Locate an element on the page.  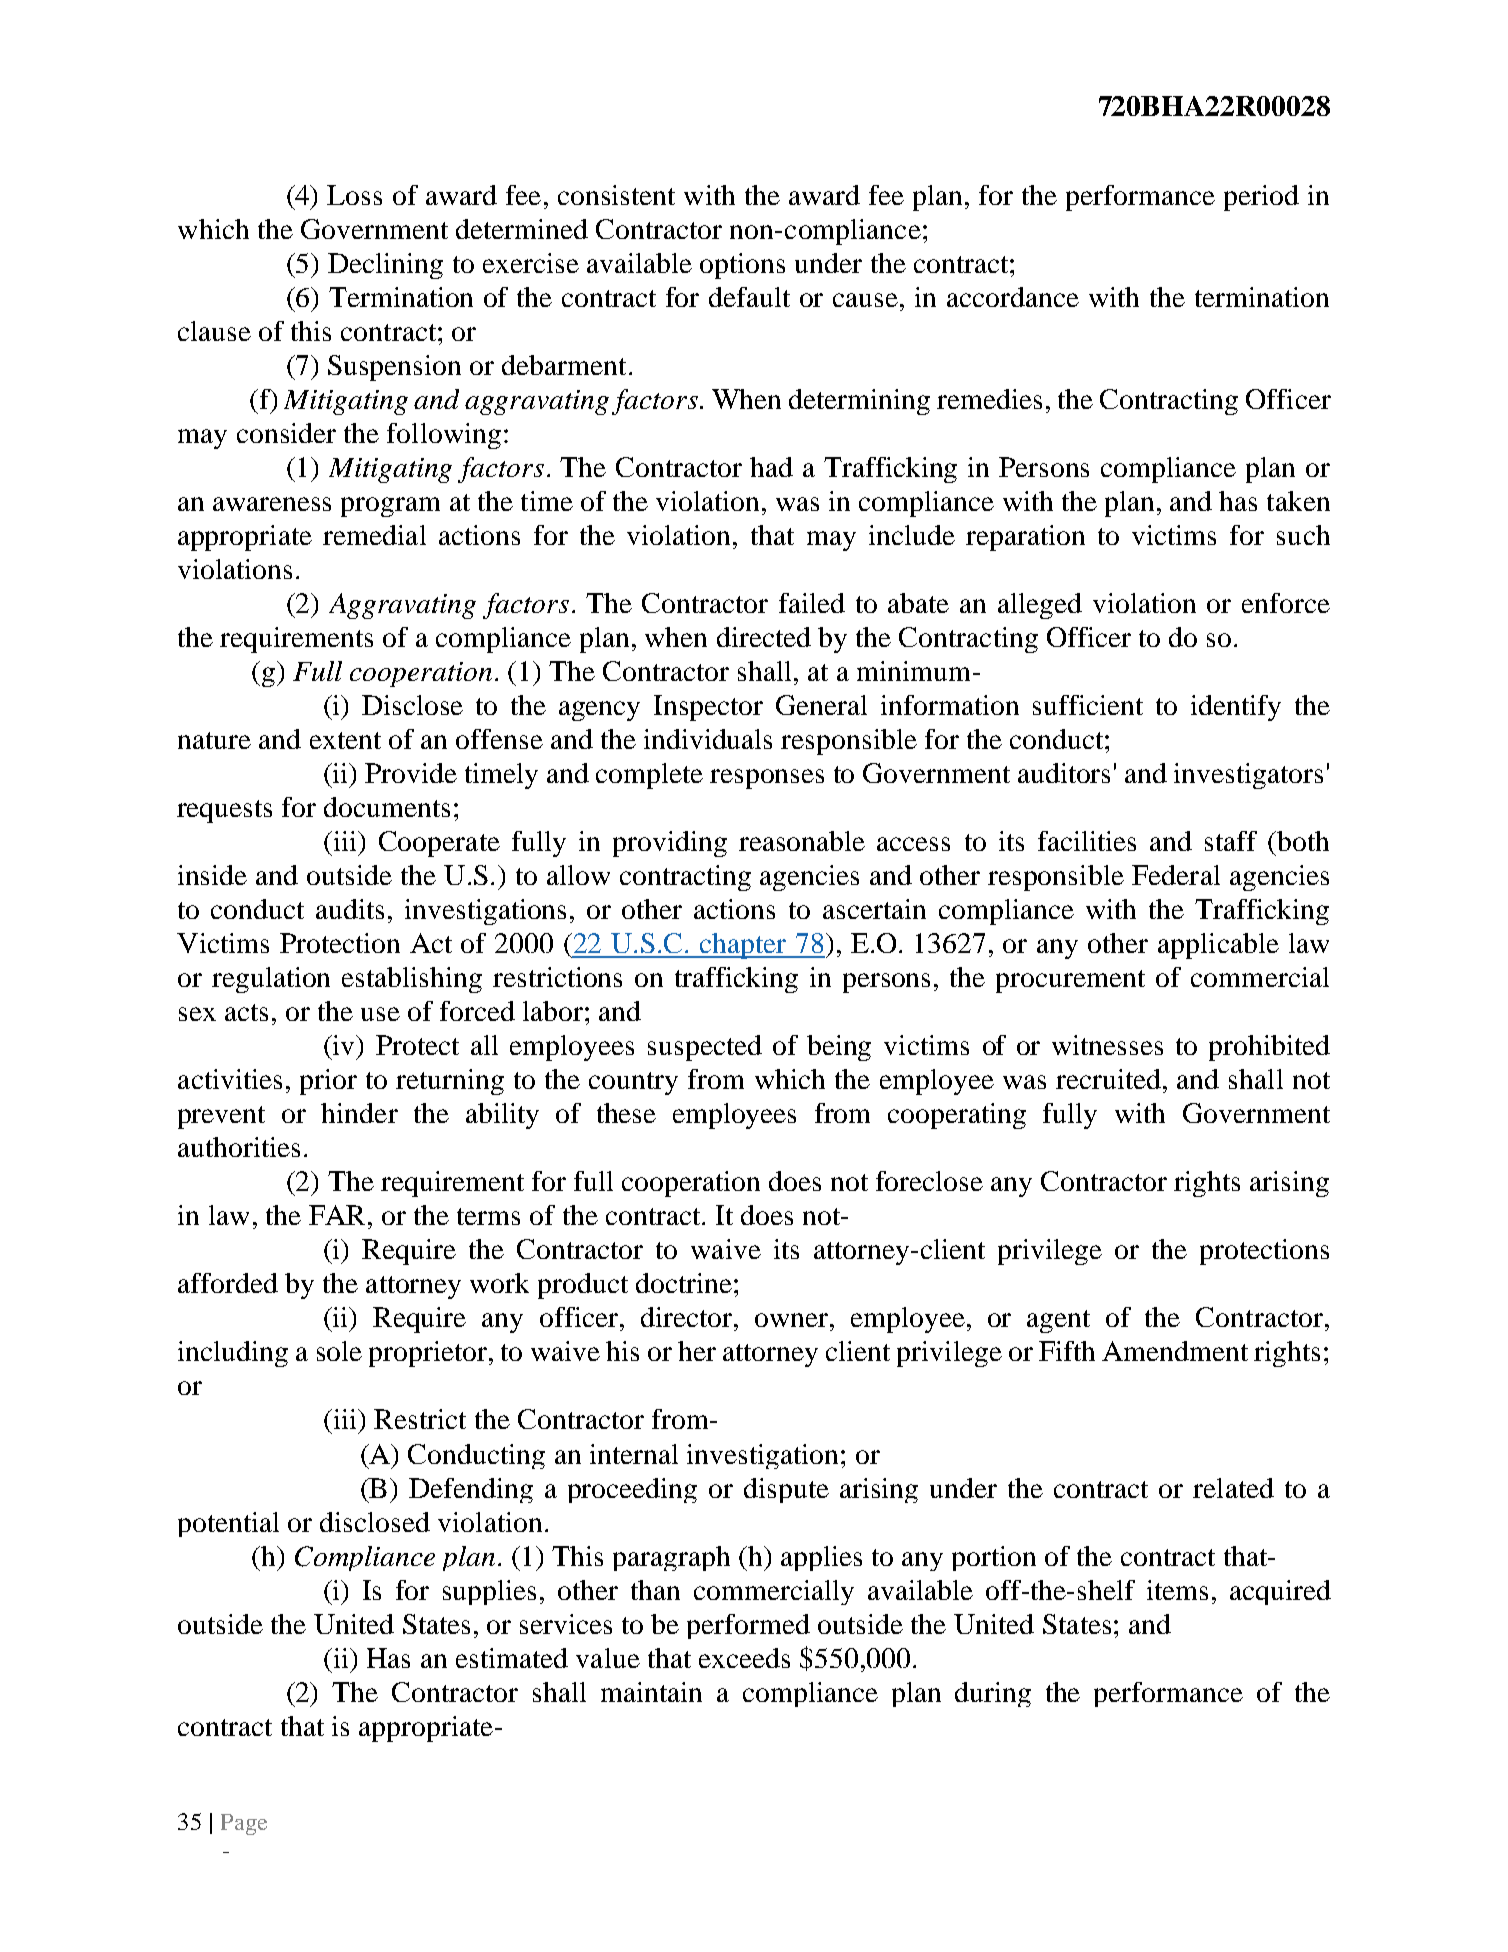
period is located at coordinates (1261, 198).
